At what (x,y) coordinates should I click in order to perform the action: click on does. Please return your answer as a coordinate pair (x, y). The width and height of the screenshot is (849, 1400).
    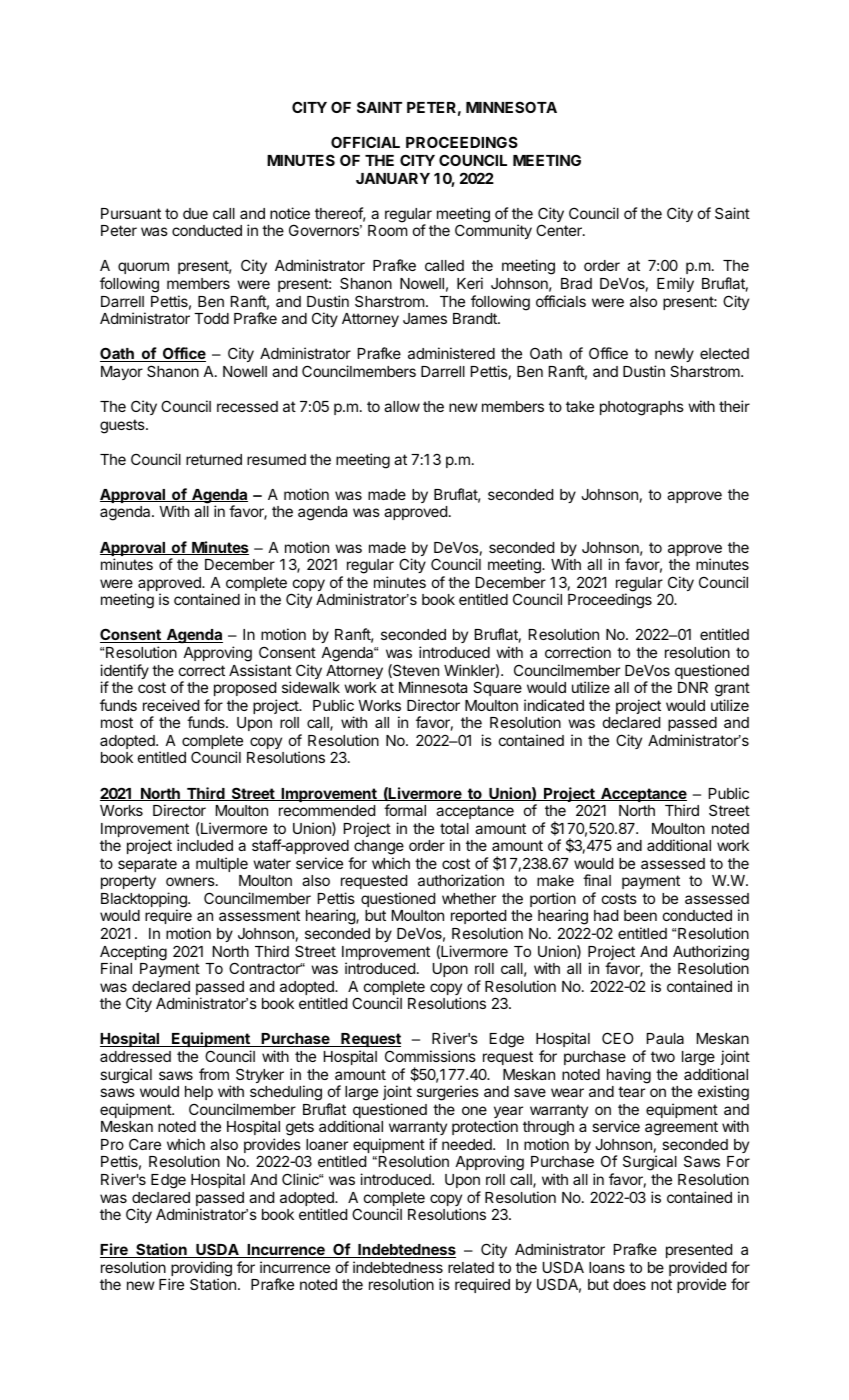
    Looking at the image, I should click on (629, 1284).
